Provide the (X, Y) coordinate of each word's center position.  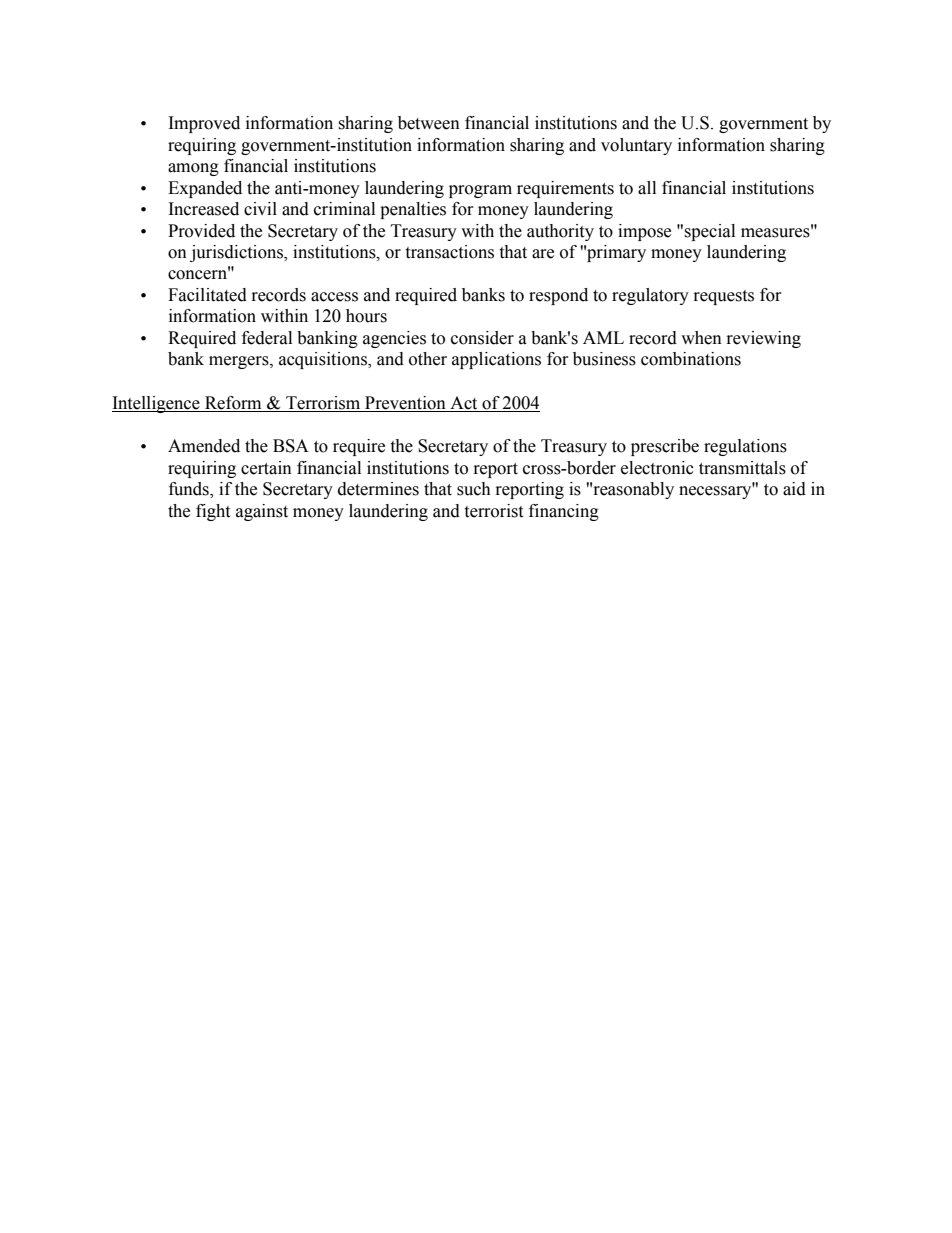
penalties (413, 210)
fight (213, 512)
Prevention (405, 403)
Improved (204, 124)
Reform (233, 403)
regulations (745, 447)
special (709, 232)
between (429, 123)
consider (482, 338)
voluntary (636, 146)
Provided (201, 231)
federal (267, 338)
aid (794, 489)
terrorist (493, 511)
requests (724, 297)
